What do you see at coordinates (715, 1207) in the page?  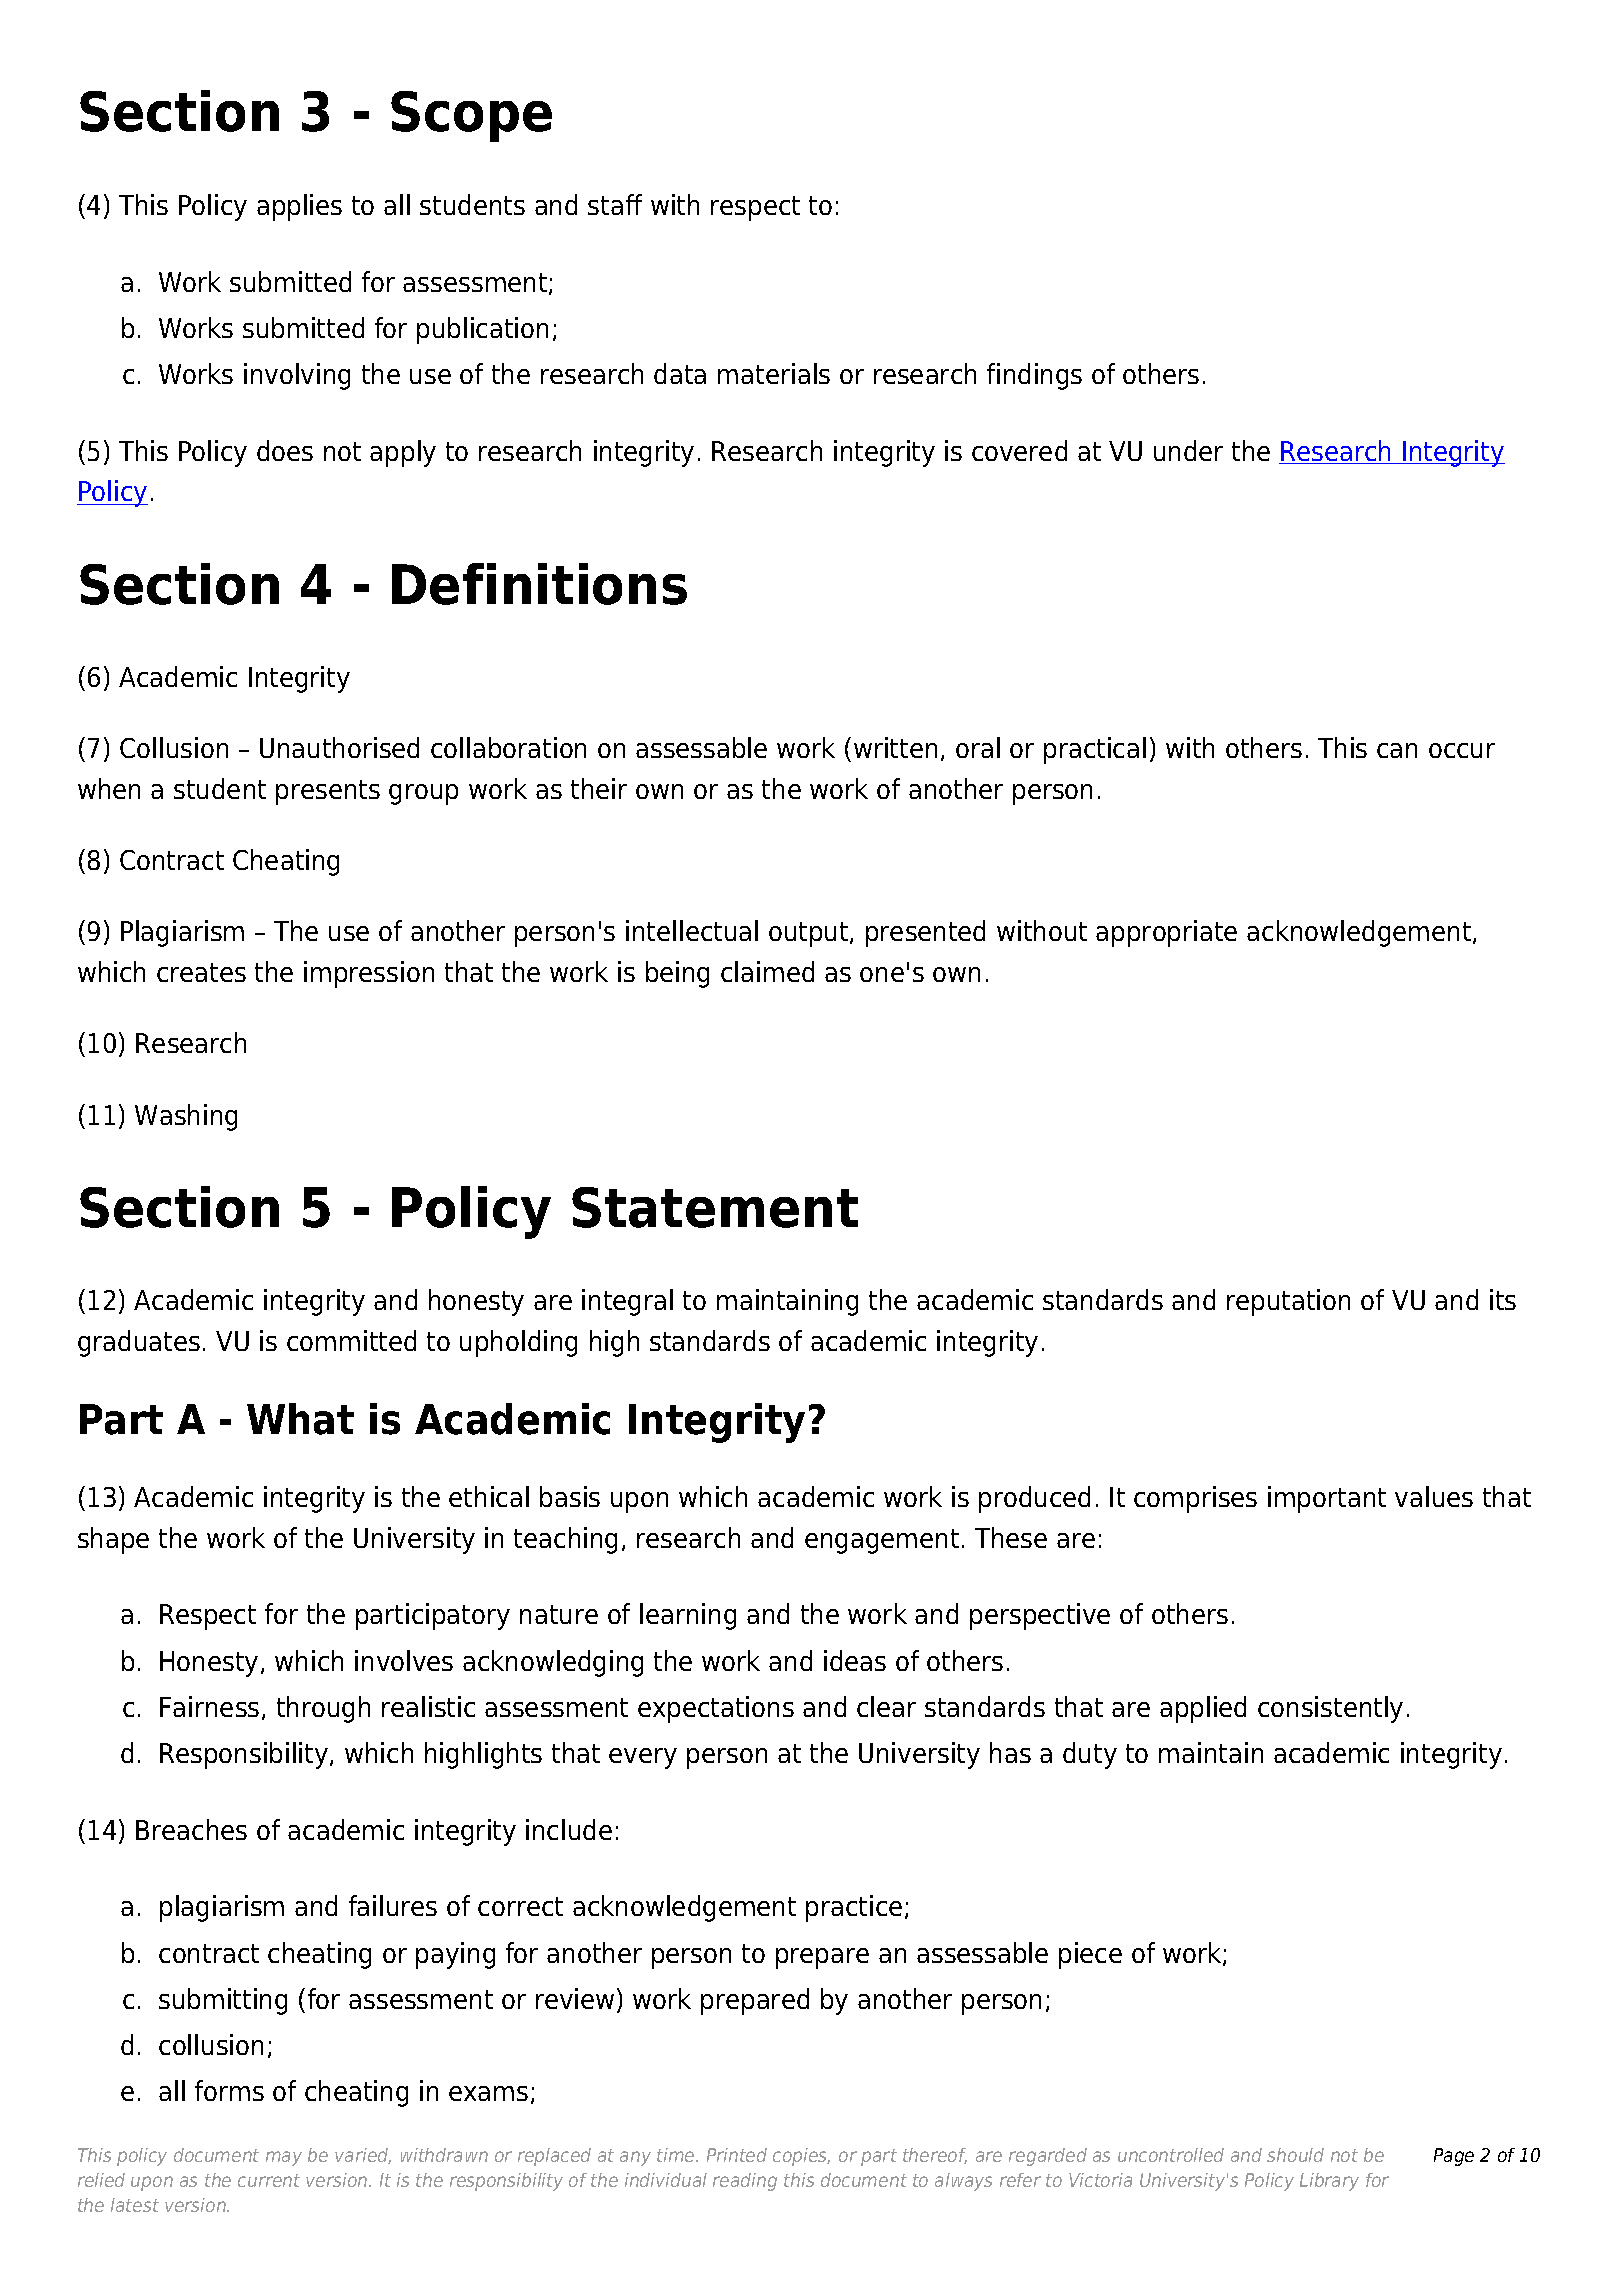 I see `Statement` at bounding box center [715, 1207].
